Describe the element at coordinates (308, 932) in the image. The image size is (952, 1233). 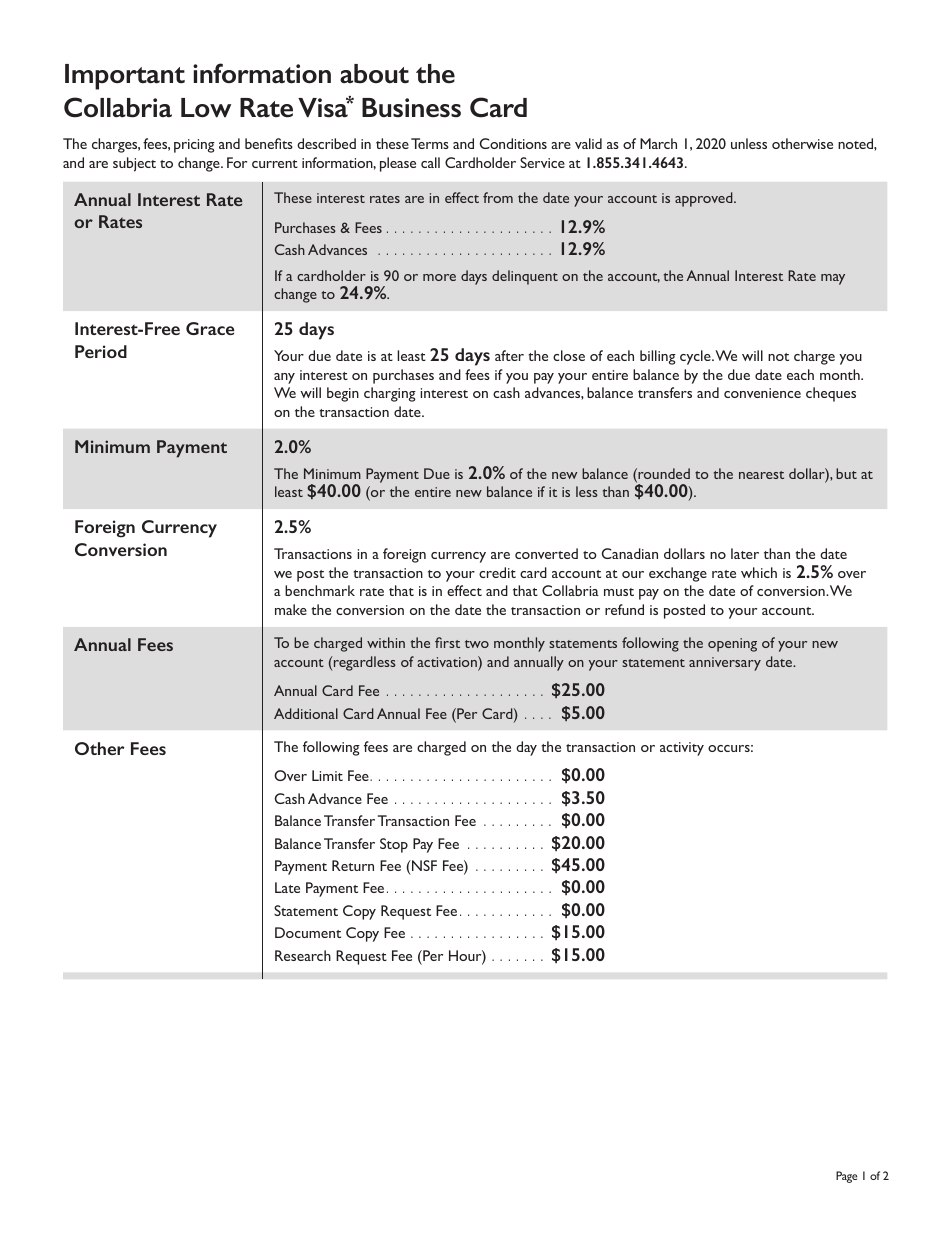
I see `Document` at that location.
